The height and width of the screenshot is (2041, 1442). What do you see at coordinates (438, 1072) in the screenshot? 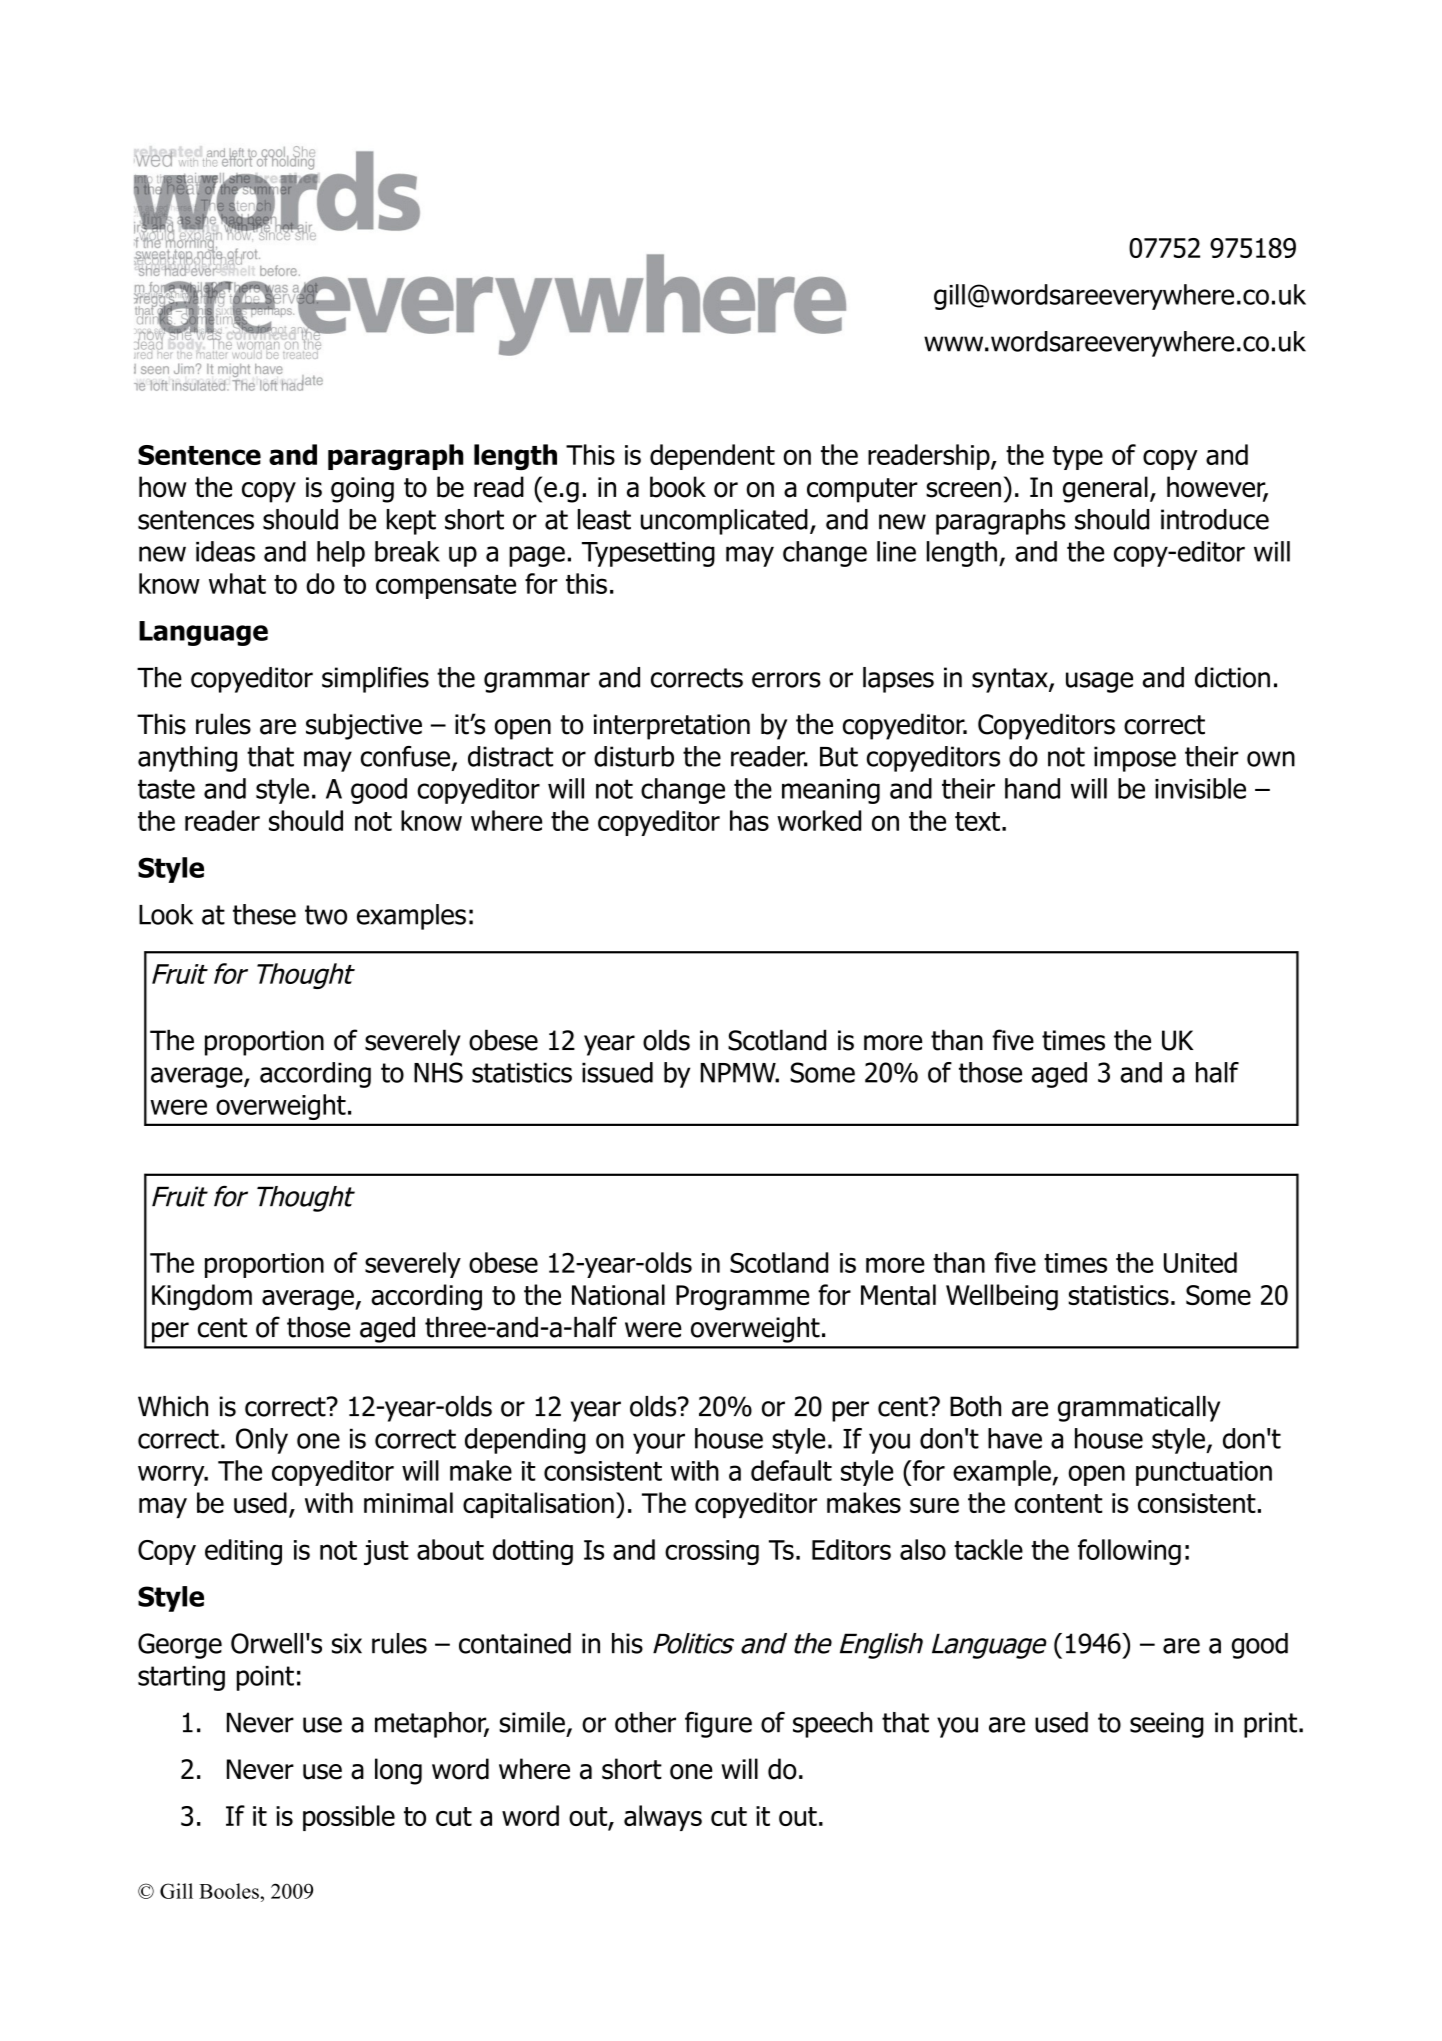
I see `NHS` at bounding box center [438, 1072].
